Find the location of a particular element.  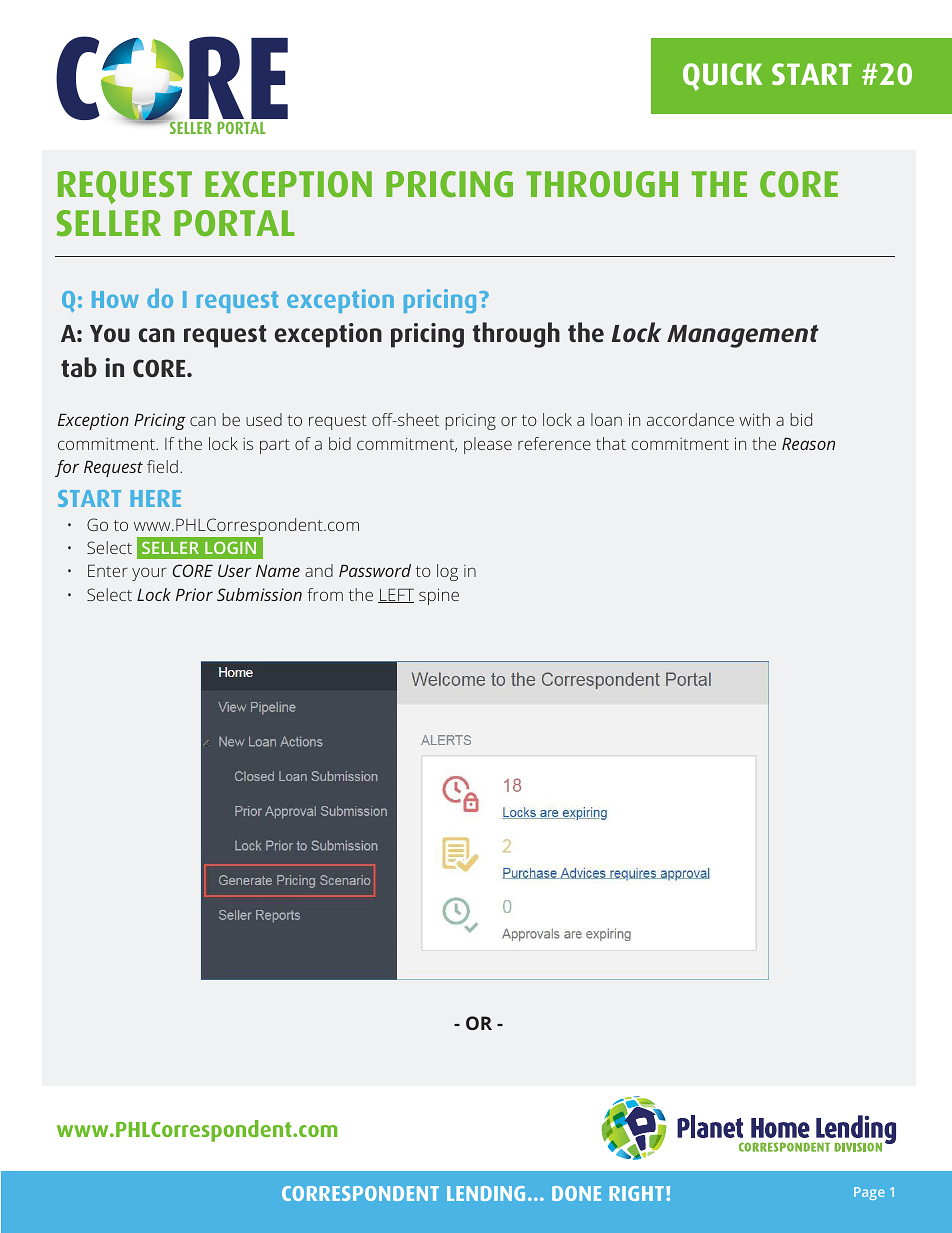

Management is located at coordinates (743, 336).
